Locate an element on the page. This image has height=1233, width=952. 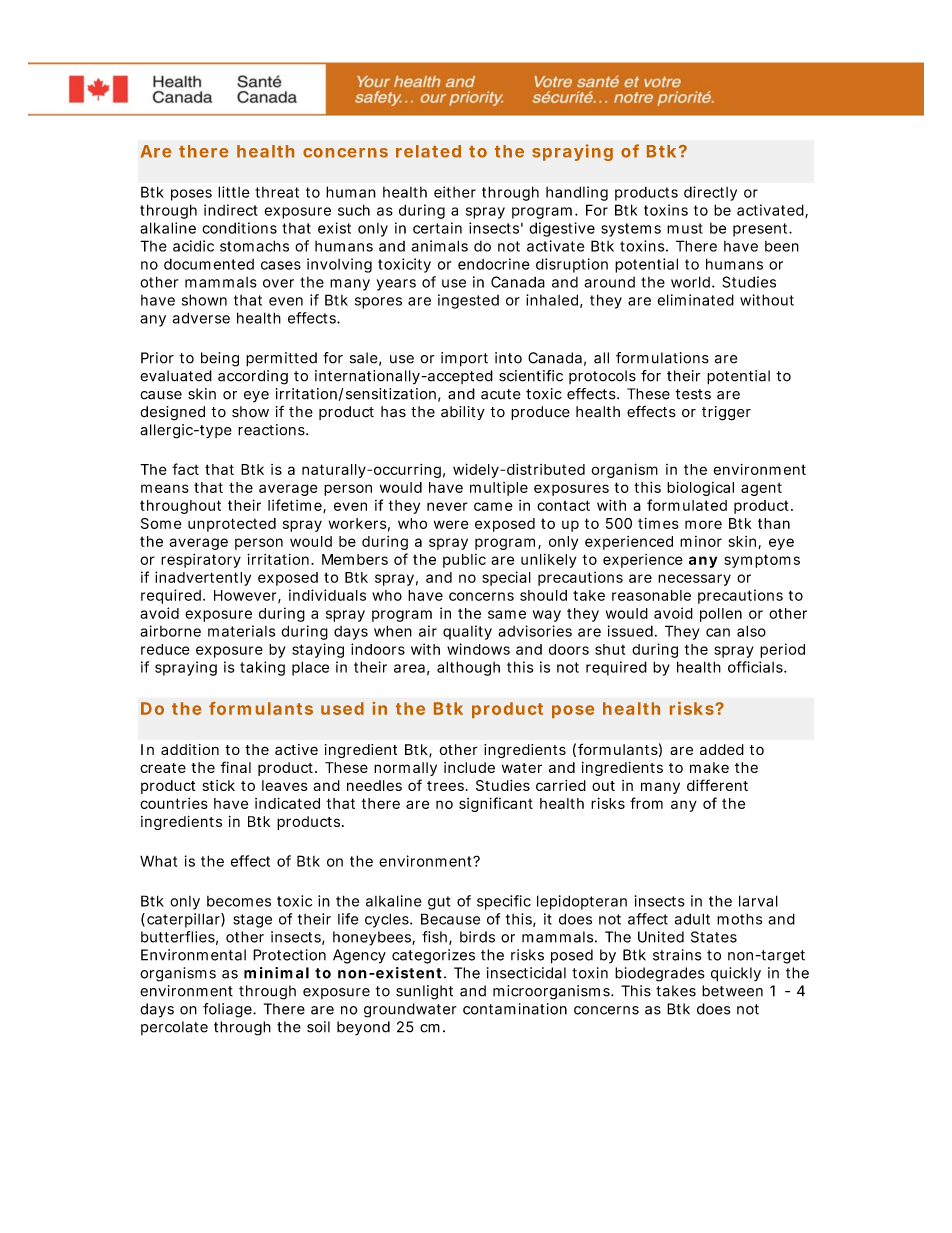
directly is located at coordinates (710, 193).
